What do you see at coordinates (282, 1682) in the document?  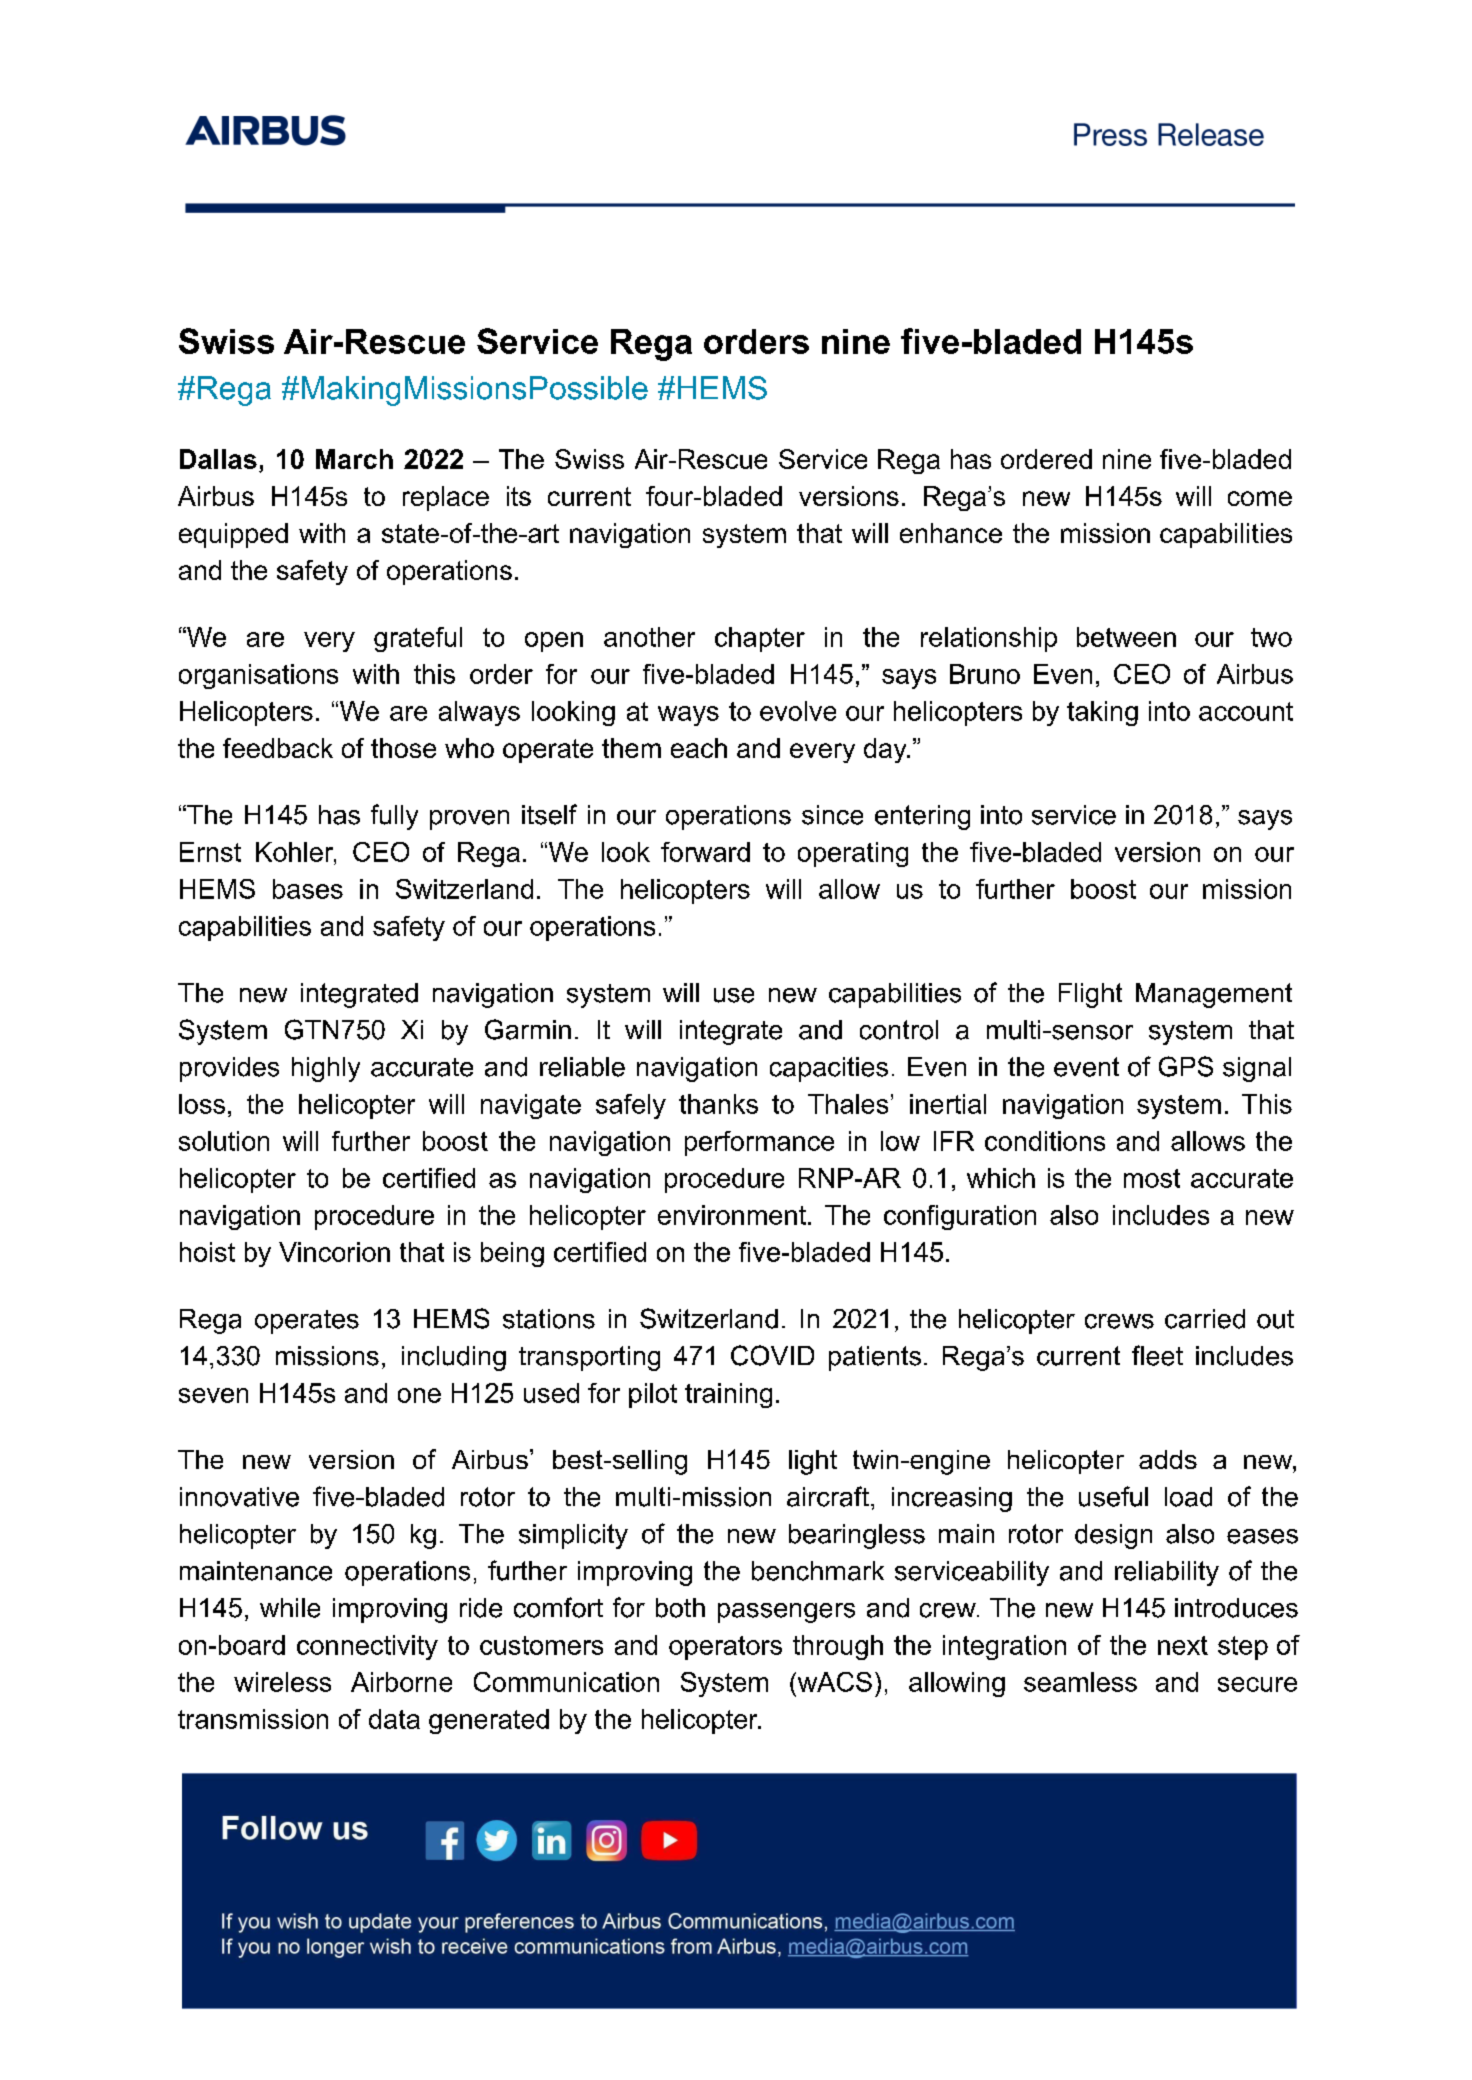 I see `wireless` at bounding box center [282, 1682].
